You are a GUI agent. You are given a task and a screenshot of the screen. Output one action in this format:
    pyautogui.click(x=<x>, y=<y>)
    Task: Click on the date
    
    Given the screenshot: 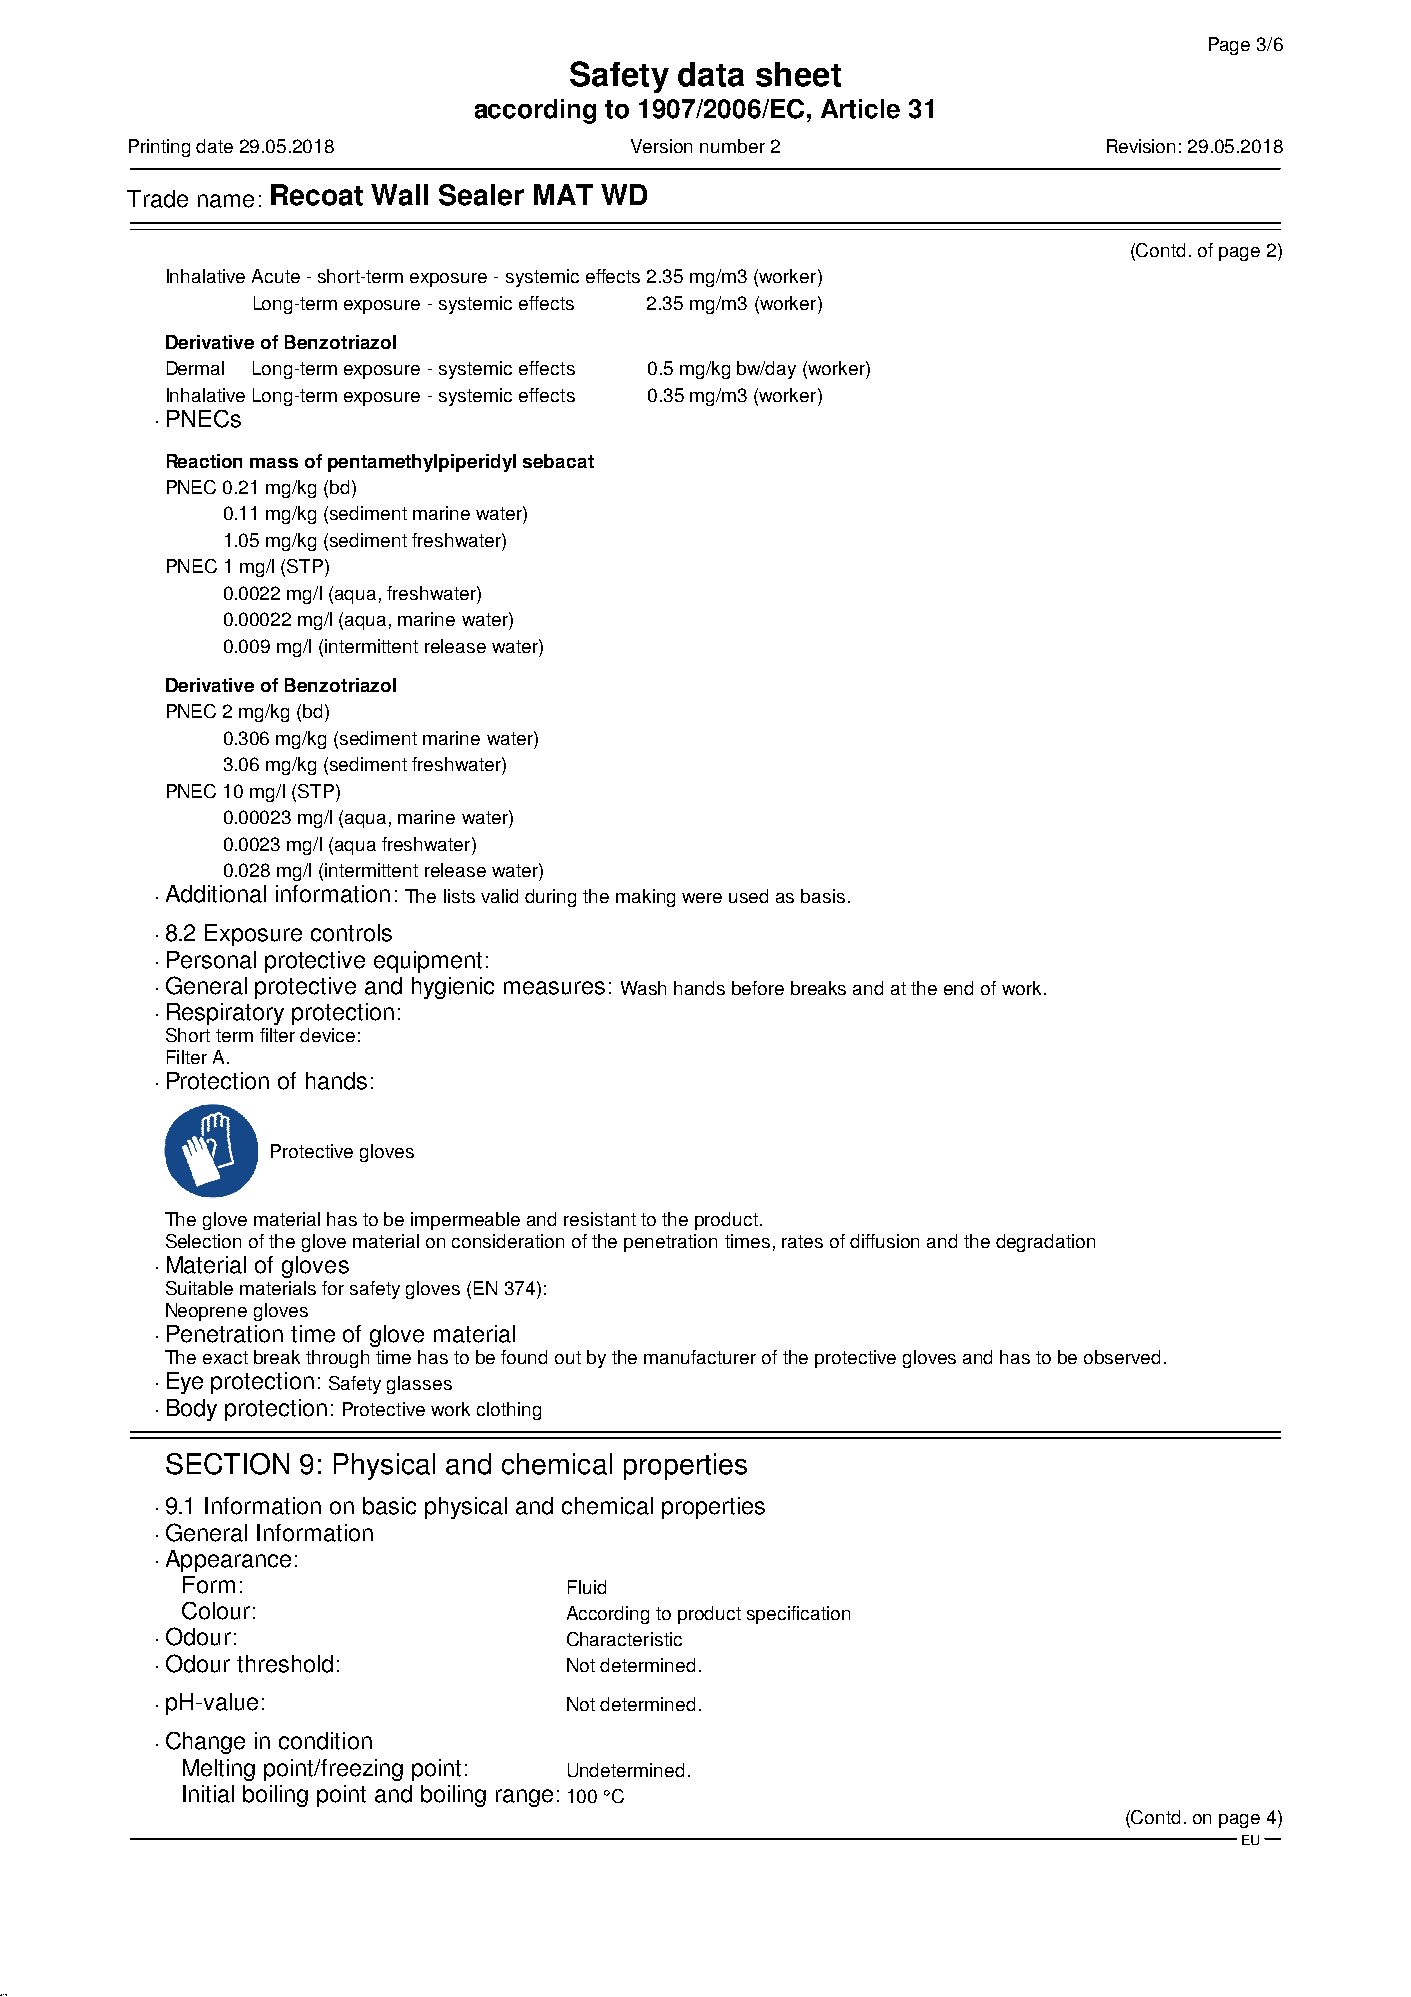 What is the action you would take?
    pyautogui.click(x=214, y=146)
